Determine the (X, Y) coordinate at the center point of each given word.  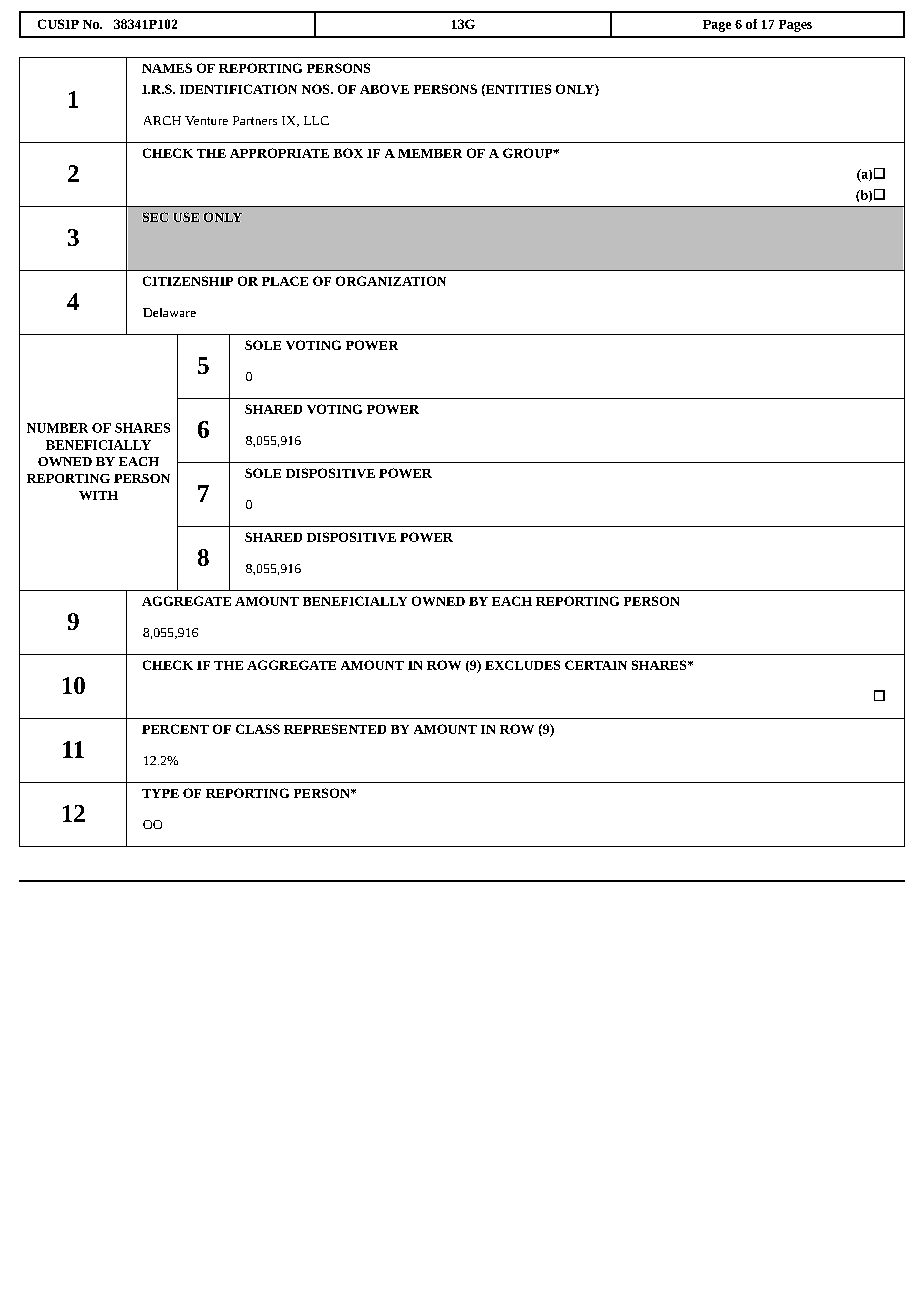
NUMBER (57, 428)
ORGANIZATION (391, 281)
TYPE (160, 793)
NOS (317, 89)
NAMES (167, 68)
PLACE (285, 281)
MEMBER (430, 153)
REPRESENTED (335, 729)
